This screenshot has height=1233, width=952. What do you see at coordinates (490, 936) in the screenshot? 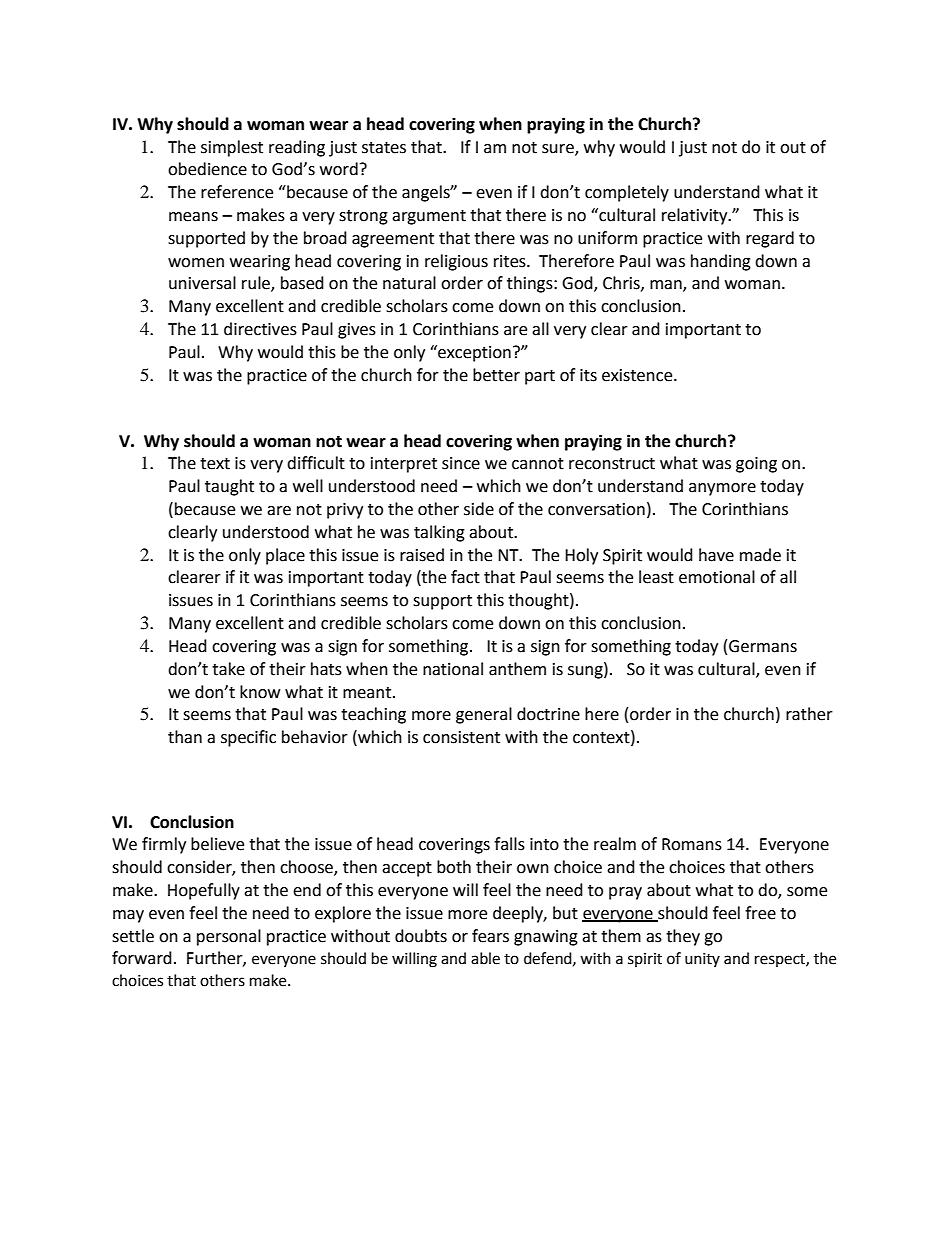
I see `fears` at bounding box center [490, 936].
